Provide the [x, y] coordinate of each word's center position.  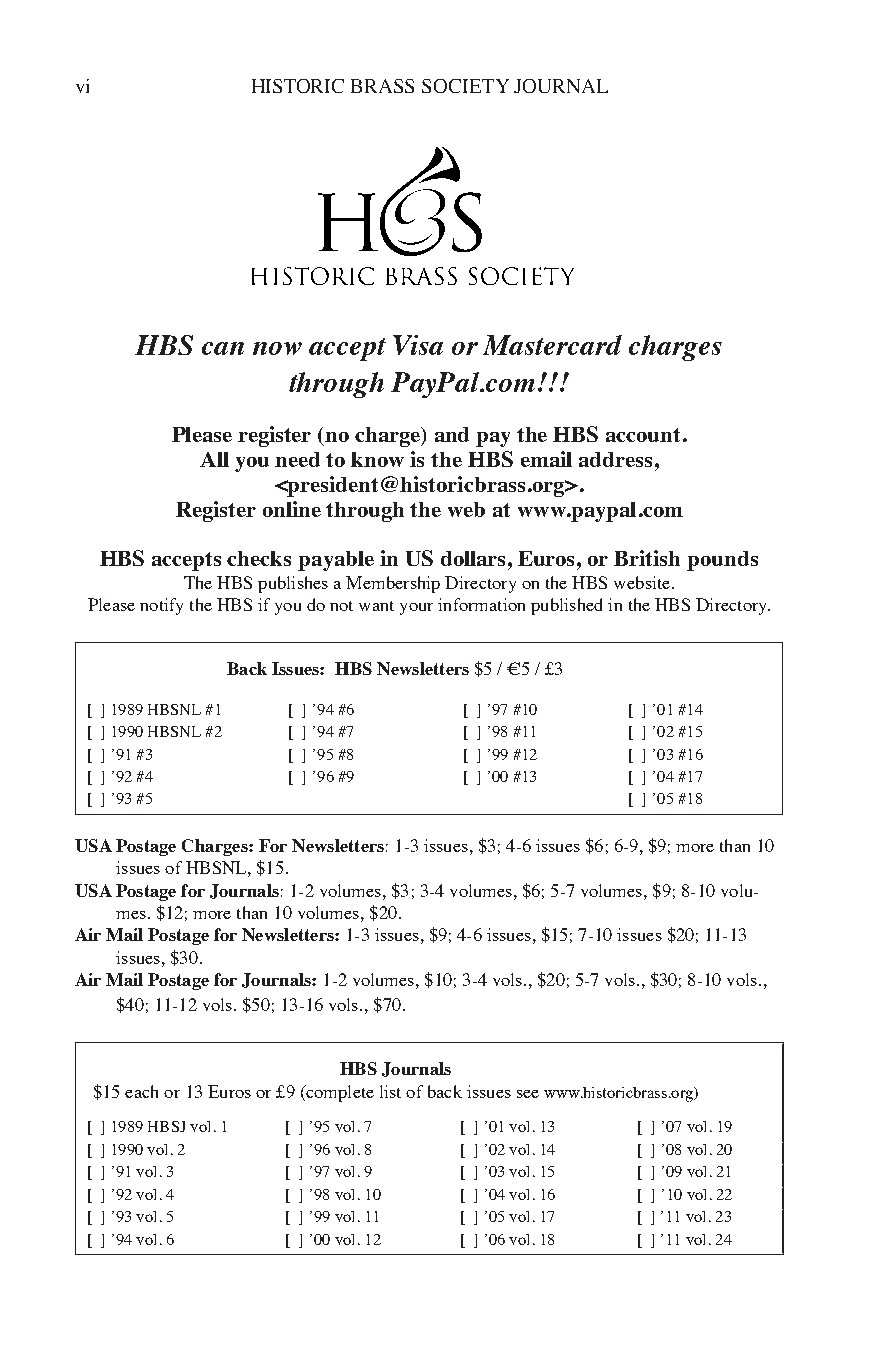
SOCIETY [465, 86]
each [141, 1091]
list [390, 1091]
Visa [418, 345]
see [528, 1094]
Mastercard [552, 345]
